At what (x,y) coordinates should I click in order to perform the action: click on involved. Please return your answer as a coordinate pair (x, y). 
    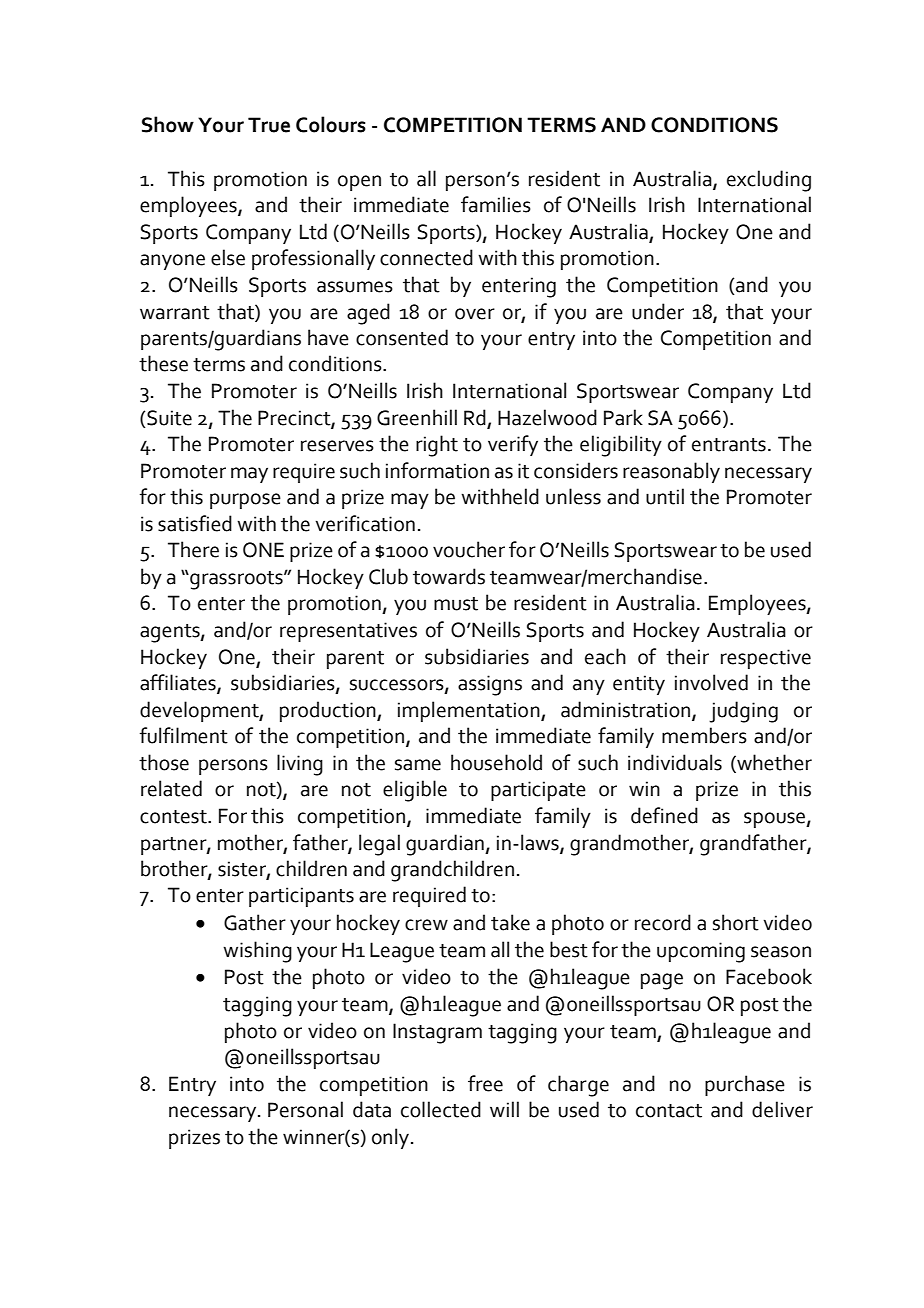
    Looking at the image, I should click on (711, 682).
